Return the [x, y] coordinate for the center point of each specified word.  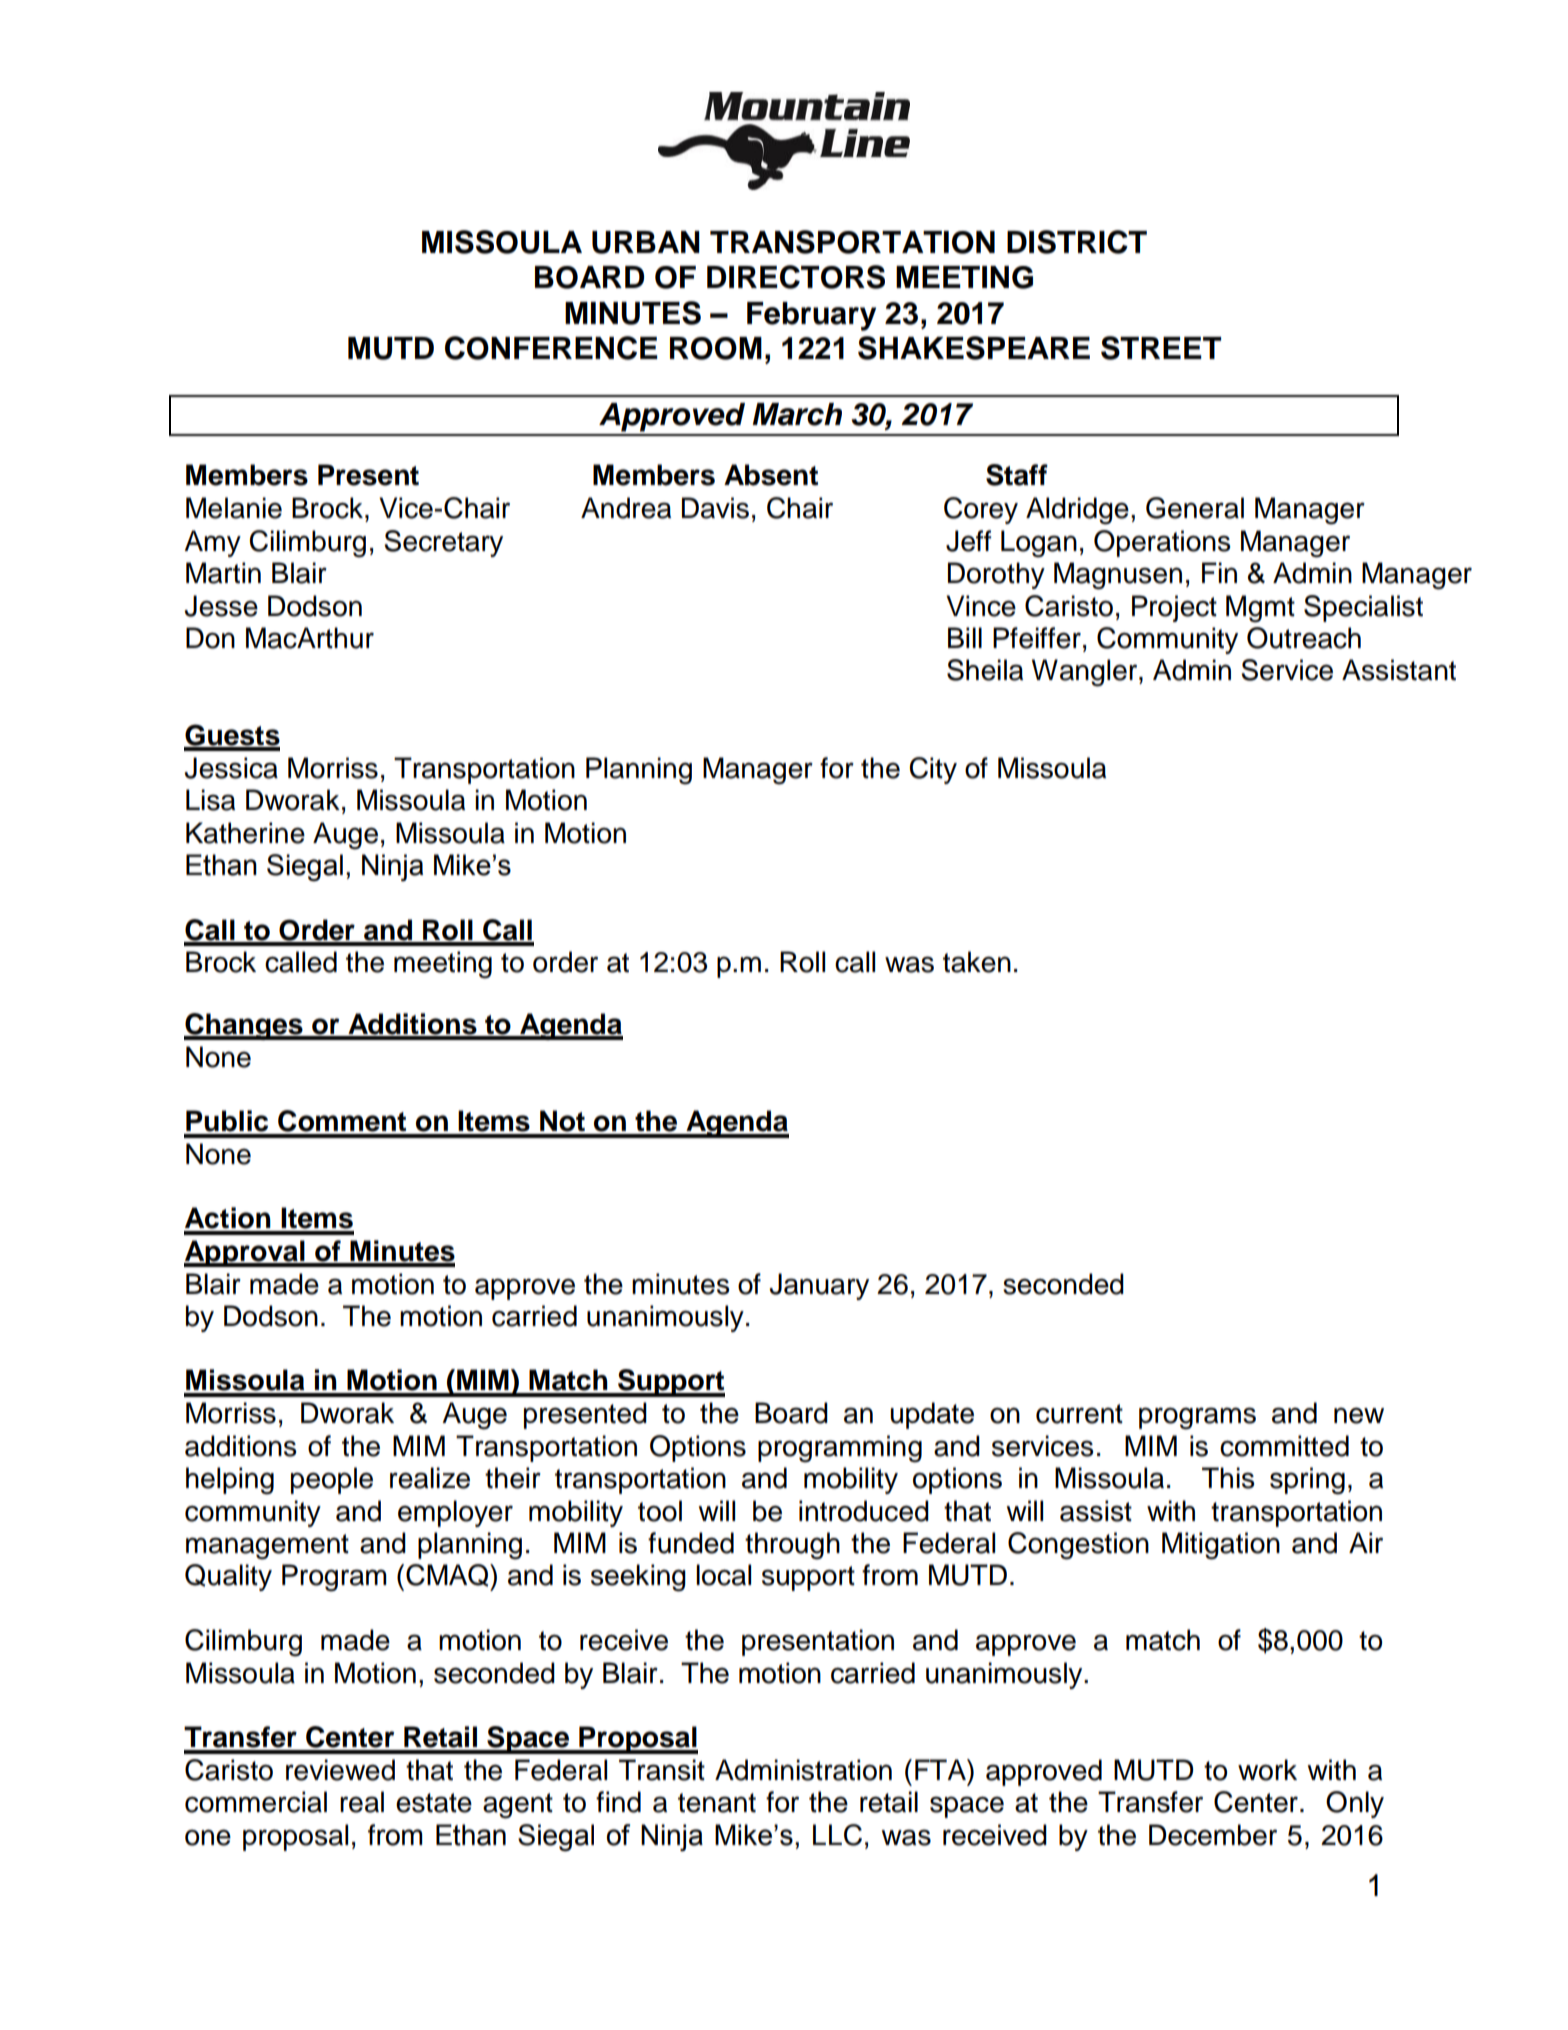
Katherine [245, 833]
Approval [245, 1253]
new [1359, 1415]
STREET [1161, 348]
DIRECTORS [796, 277]
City [933, 770]
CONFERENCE [551, 348]
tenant [717, 1803]
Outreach [1304, 638]
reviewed [340, 1770]
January [819, 1286]
